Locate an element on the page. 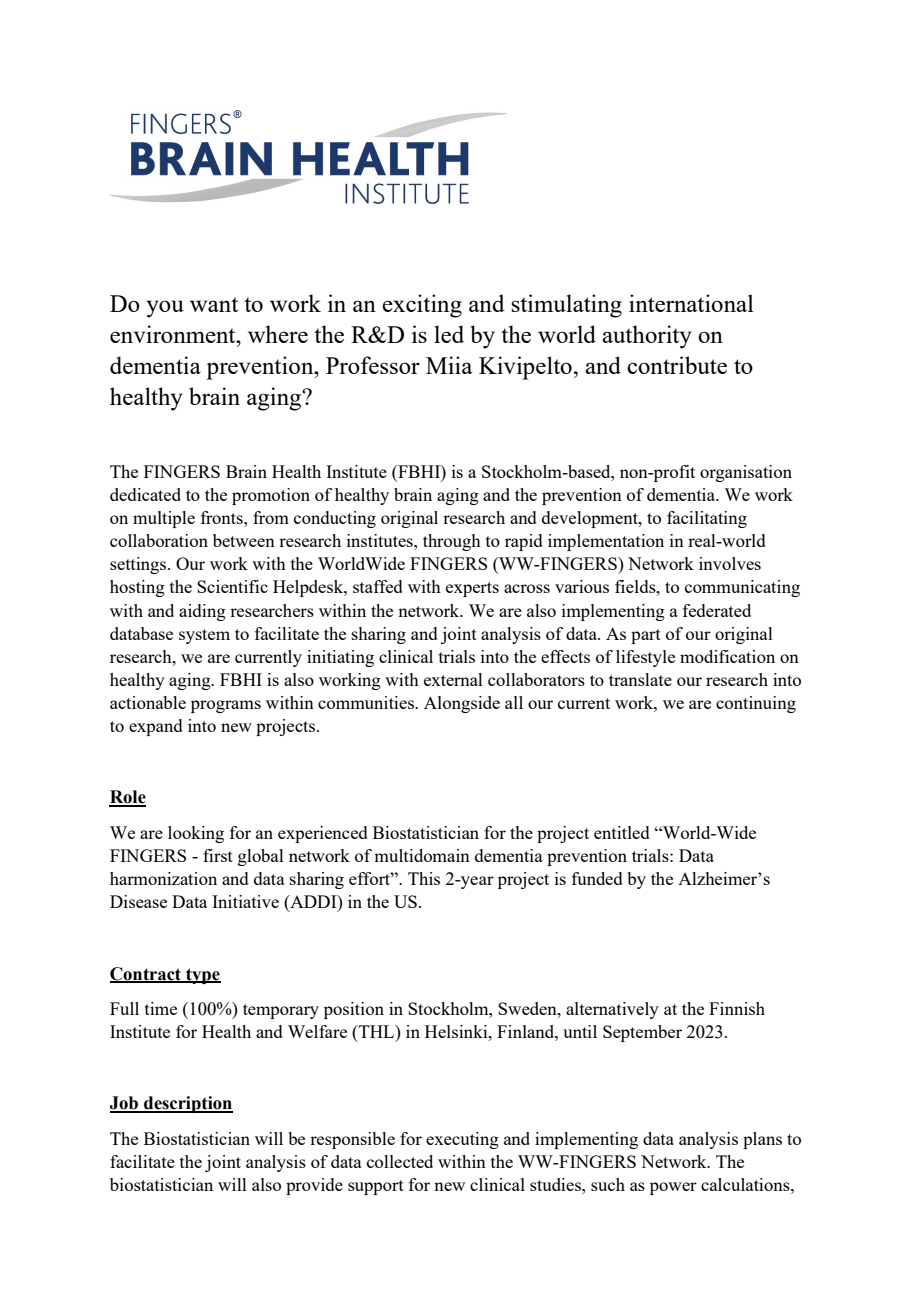  Finnish is located at coordinates (737, 1008).
